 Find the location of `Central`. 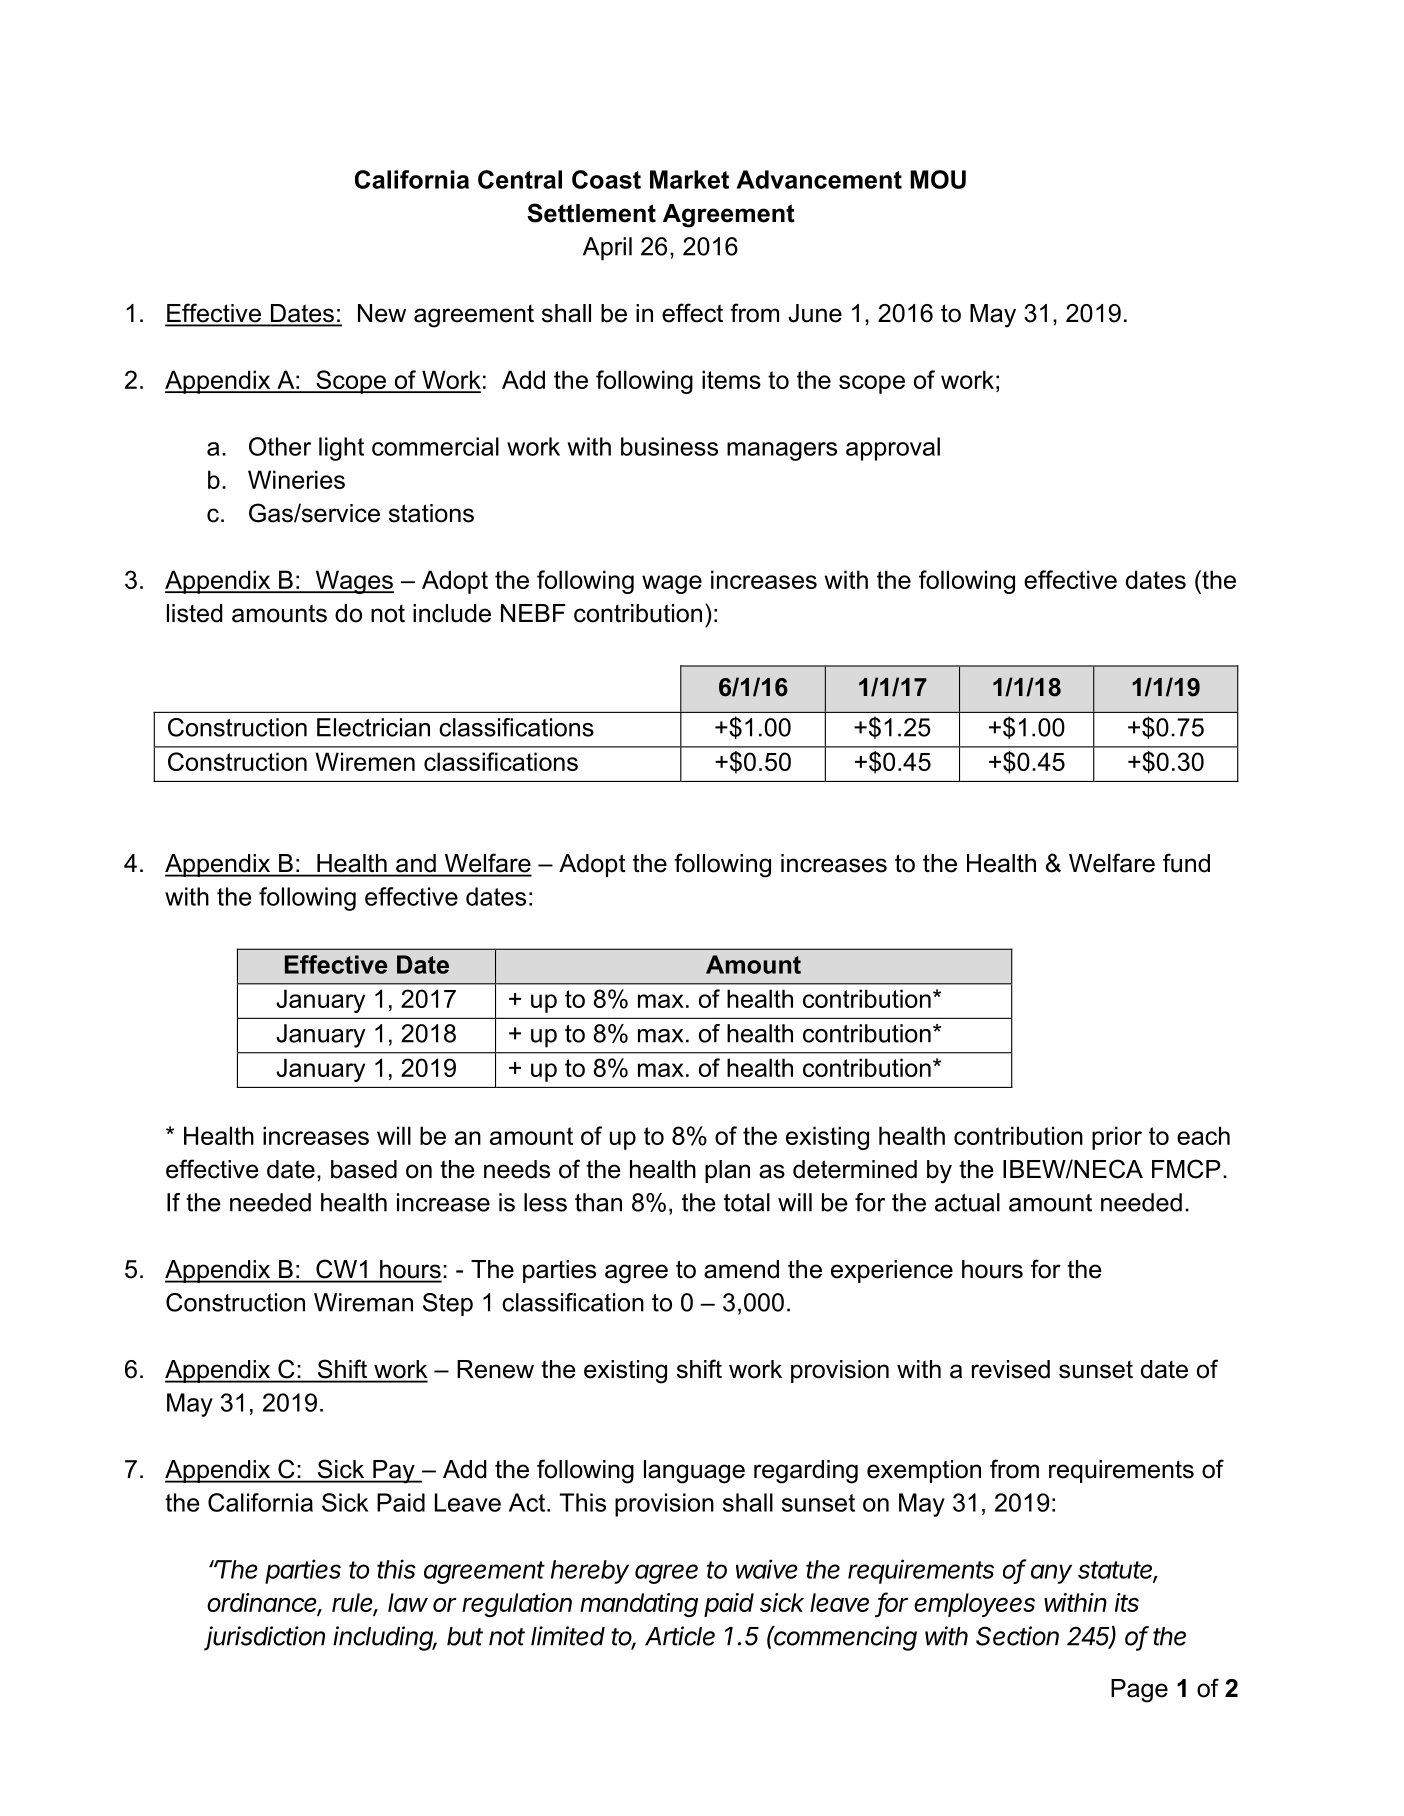

Central is located at coordinates (520, 179).
